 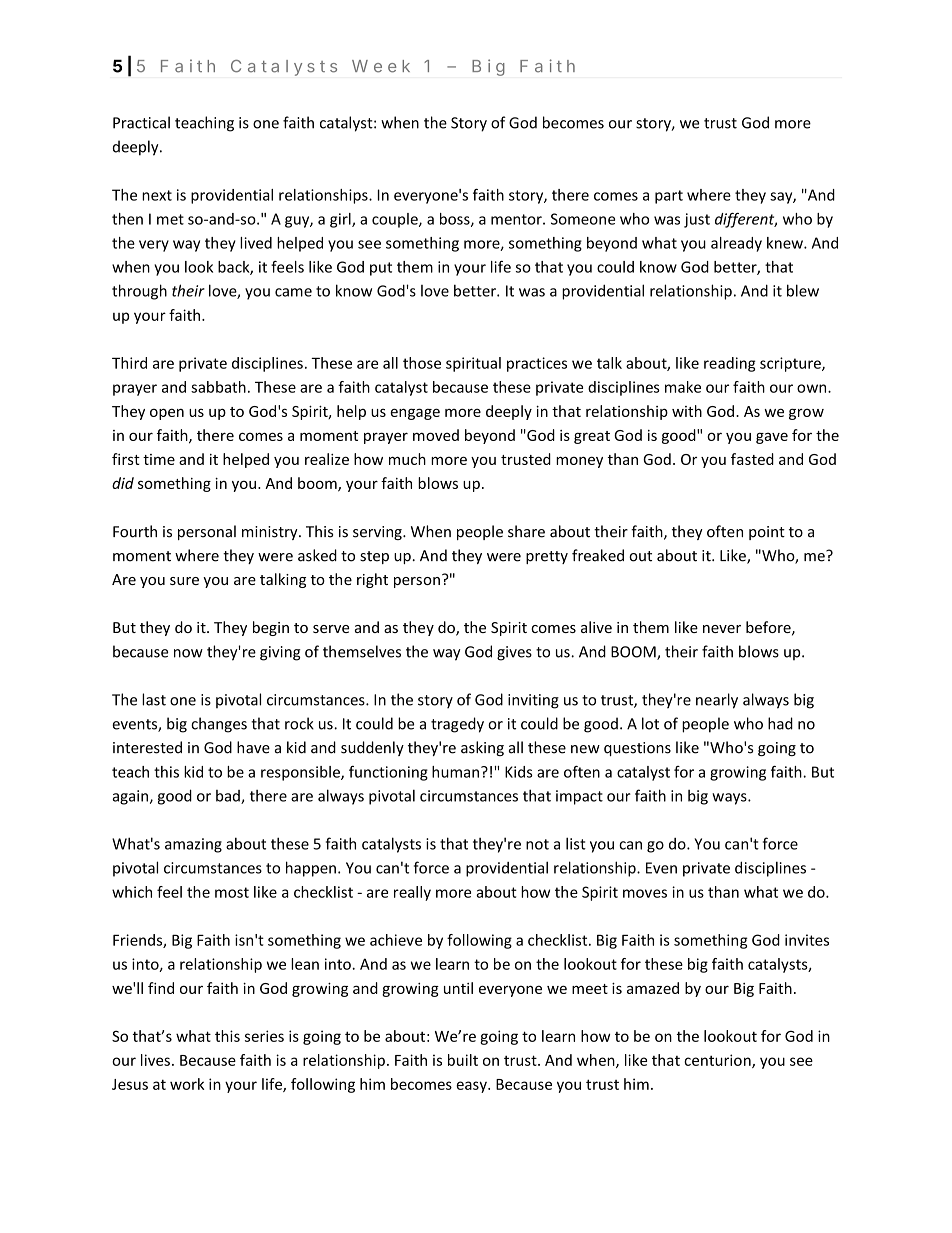 What do you see at coordinates (229, 797) in the document?
I see `bad` at bounding box center [229, 797].
